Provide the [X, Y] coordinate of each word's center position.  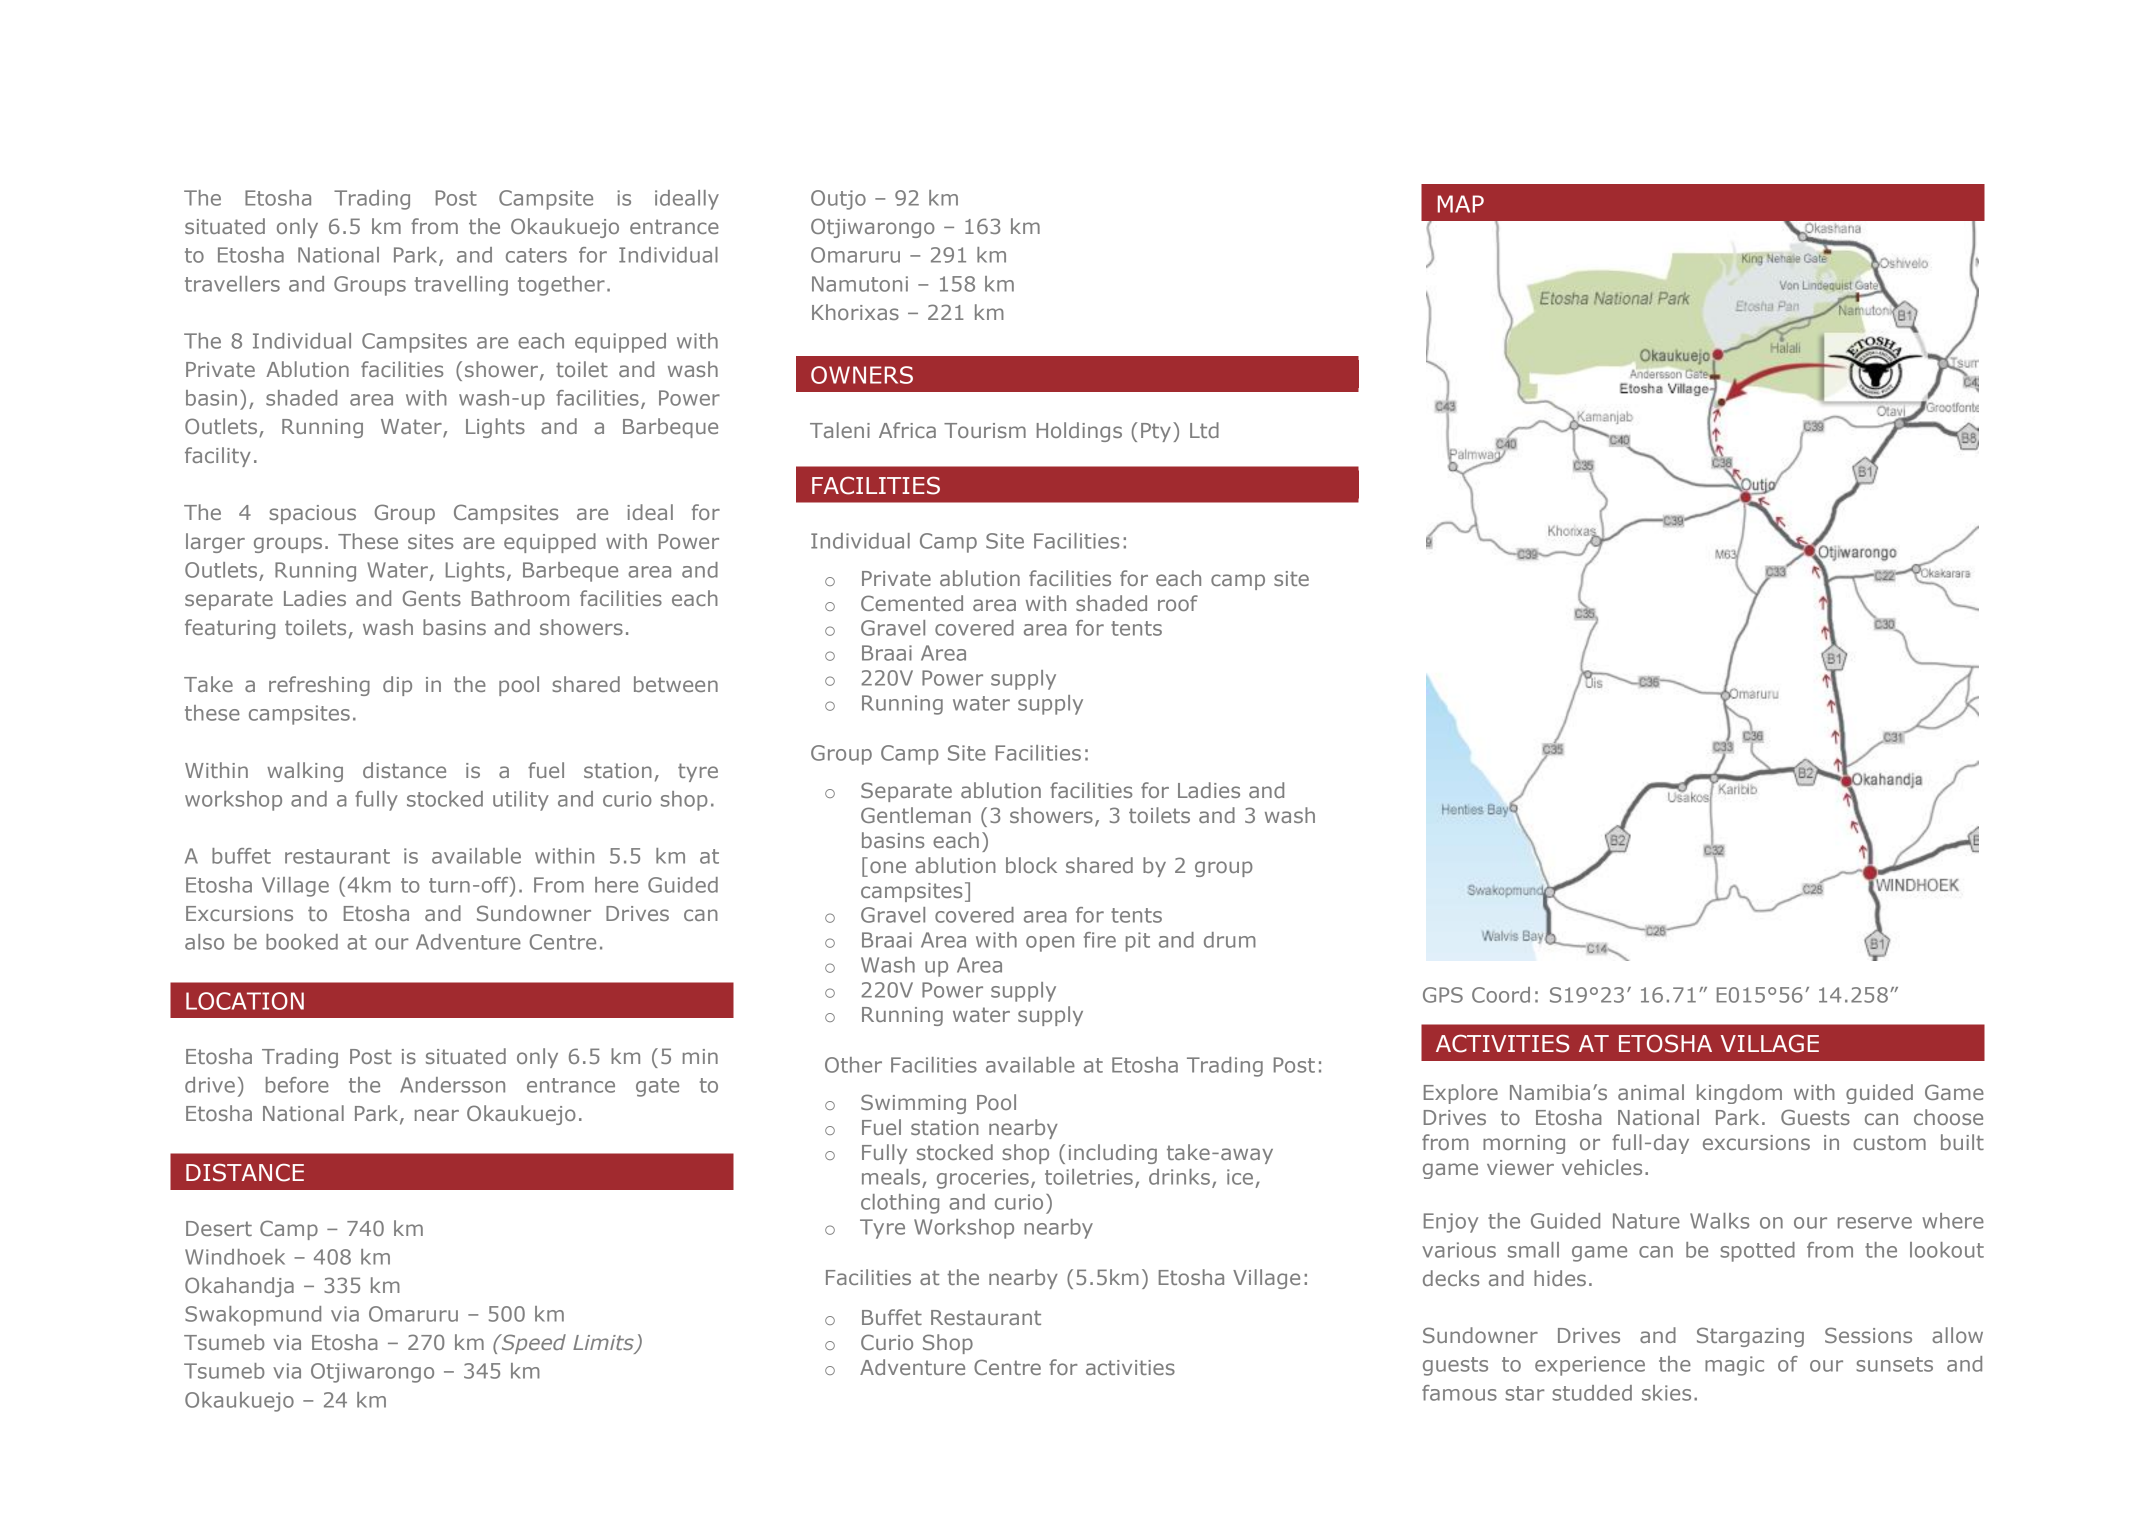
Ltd [1204, 430]
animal [1651, 1092]
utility [521, 801]
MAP [1461, 204]
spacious [312, 514]
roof [1178, 603]
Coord [1501, 995]
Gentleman [916, 815]
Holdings [1079, 432]
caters [536, 255]
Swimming [913, 1104]
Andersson [452, 1085]
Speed [532, 1344]
